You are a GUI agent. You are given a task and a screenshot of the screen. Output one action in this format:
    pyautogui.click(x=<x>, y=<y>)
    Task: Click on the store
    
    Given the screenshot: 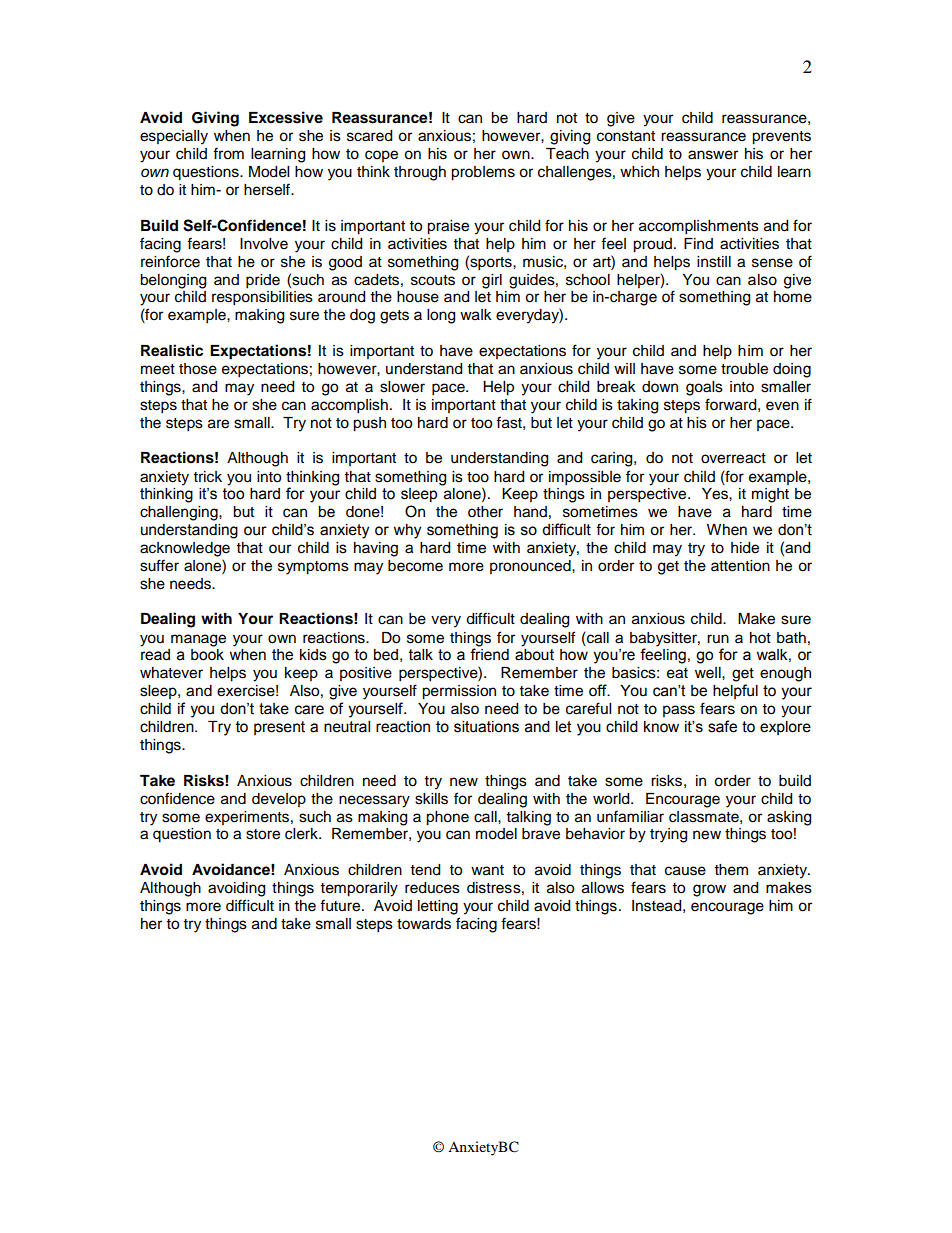 What is the action you would take?
    pyautogui.click(x=263, y=834)
